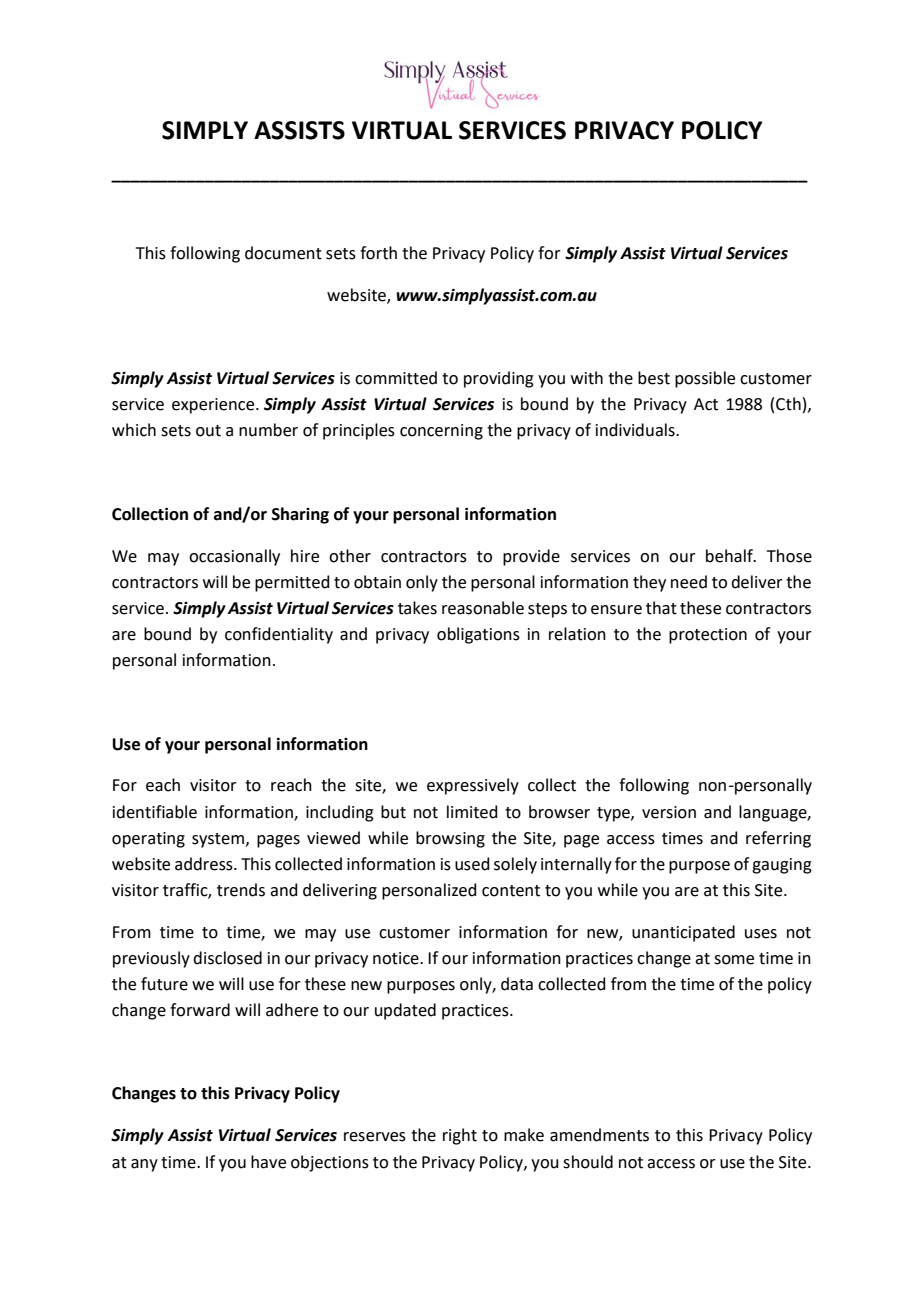 This screenshot has height=1307, width=924. I want to click on possible, so click(705, 379).
